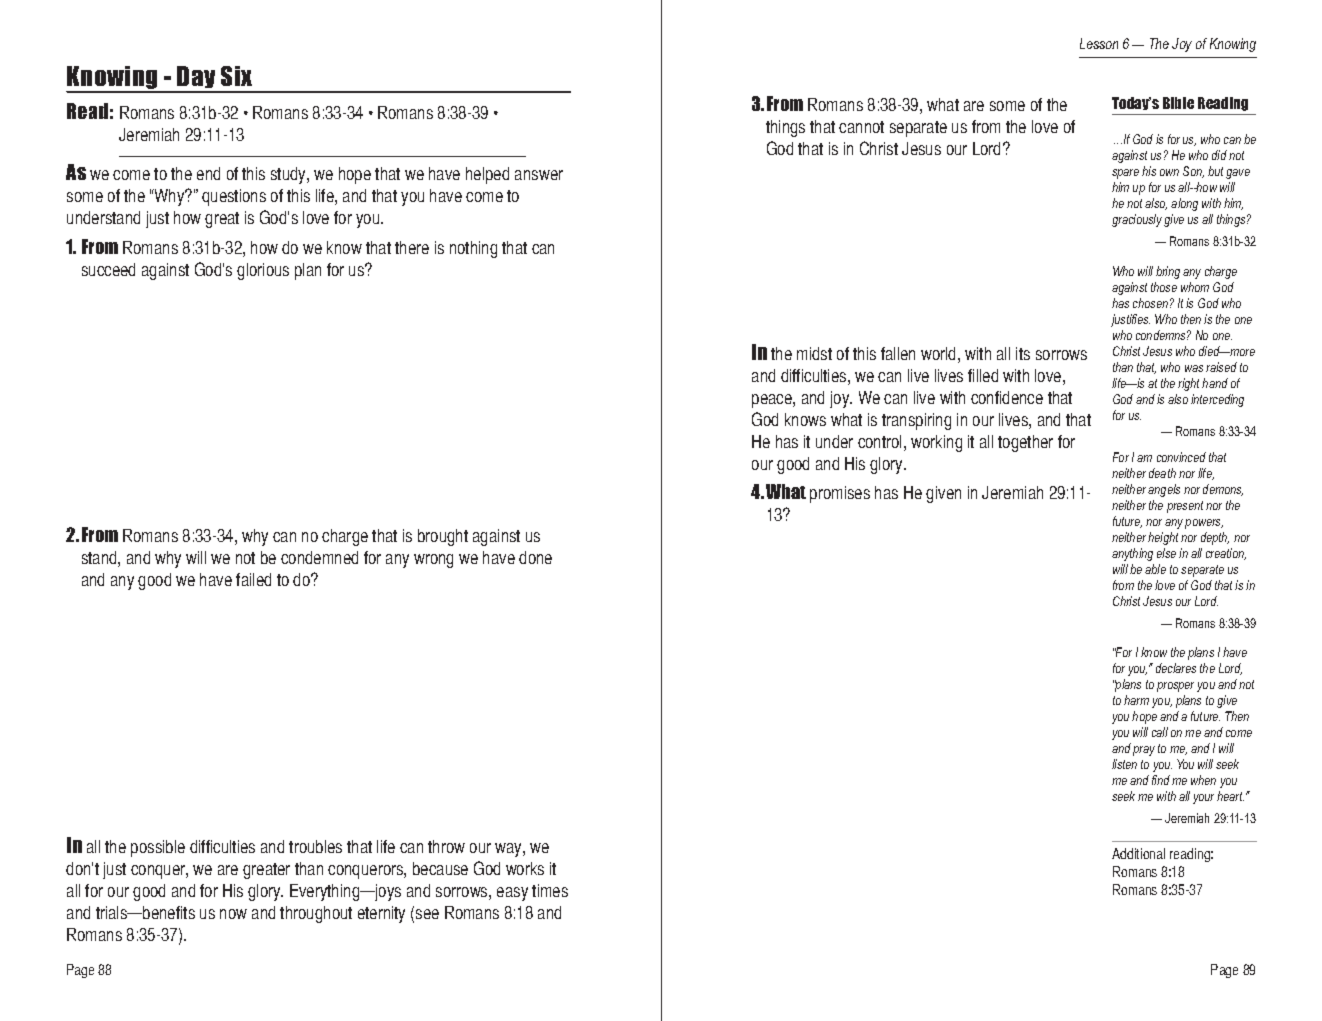 Image resolution: width=1322 pixels, height=1021 pixels. Describe the element at coordinates (861, 127) in the screenshot. I see `cannot` at that location.
